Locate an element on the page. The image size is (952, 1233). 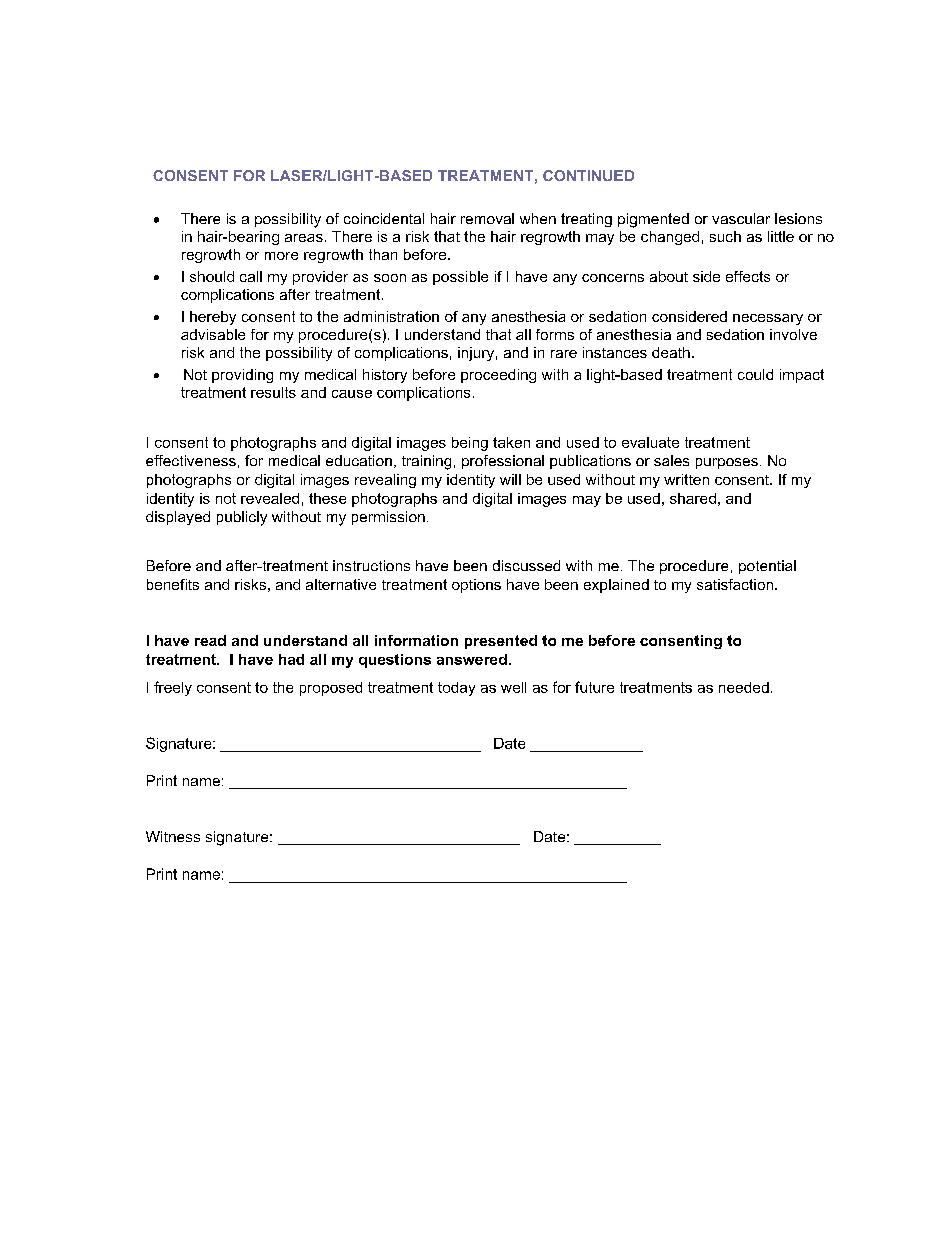
needed is located at coordinates (744, 687).
